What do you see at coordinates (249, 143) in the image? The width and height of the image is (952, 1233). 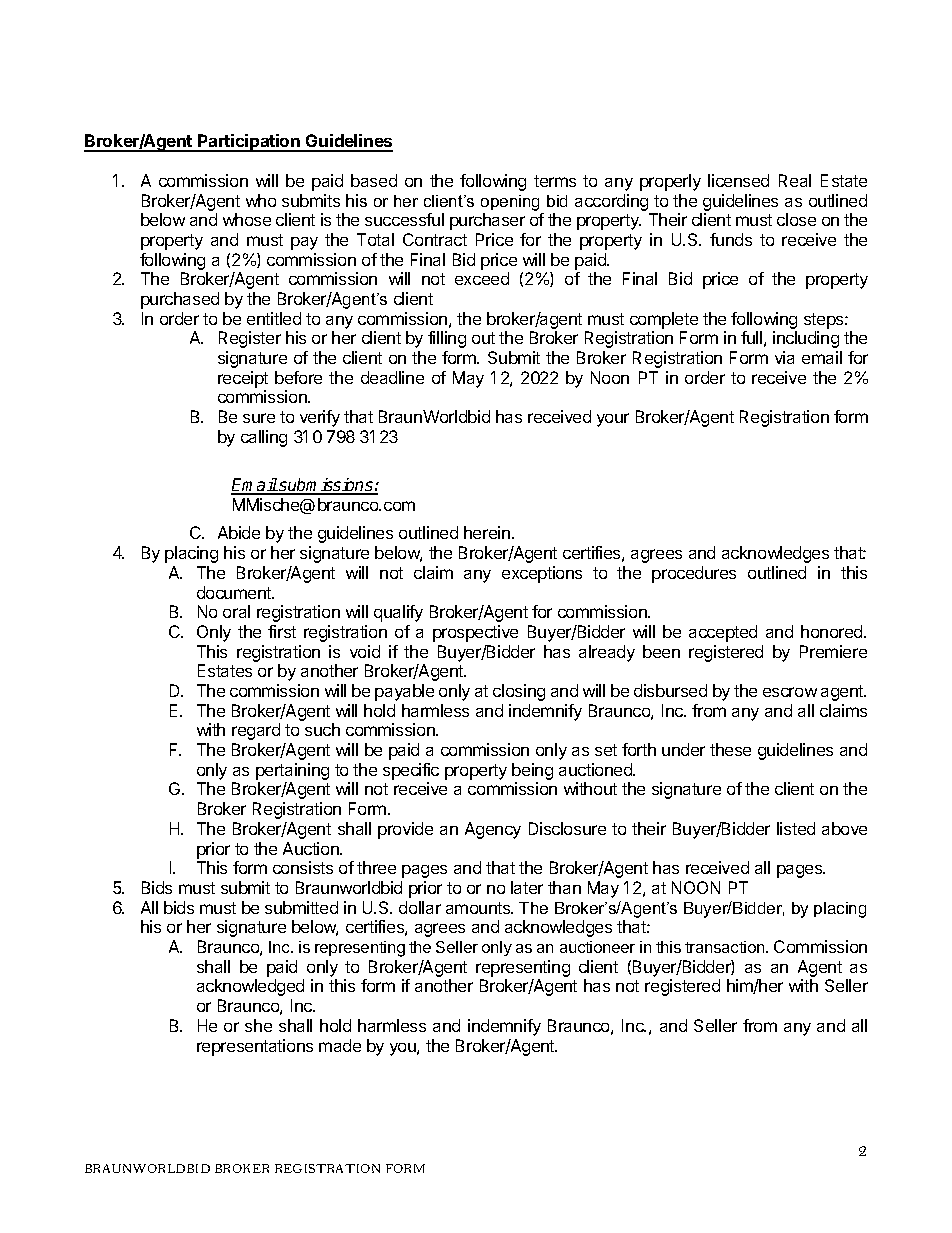 I see `Participation` at bounding box center [249, 143].
